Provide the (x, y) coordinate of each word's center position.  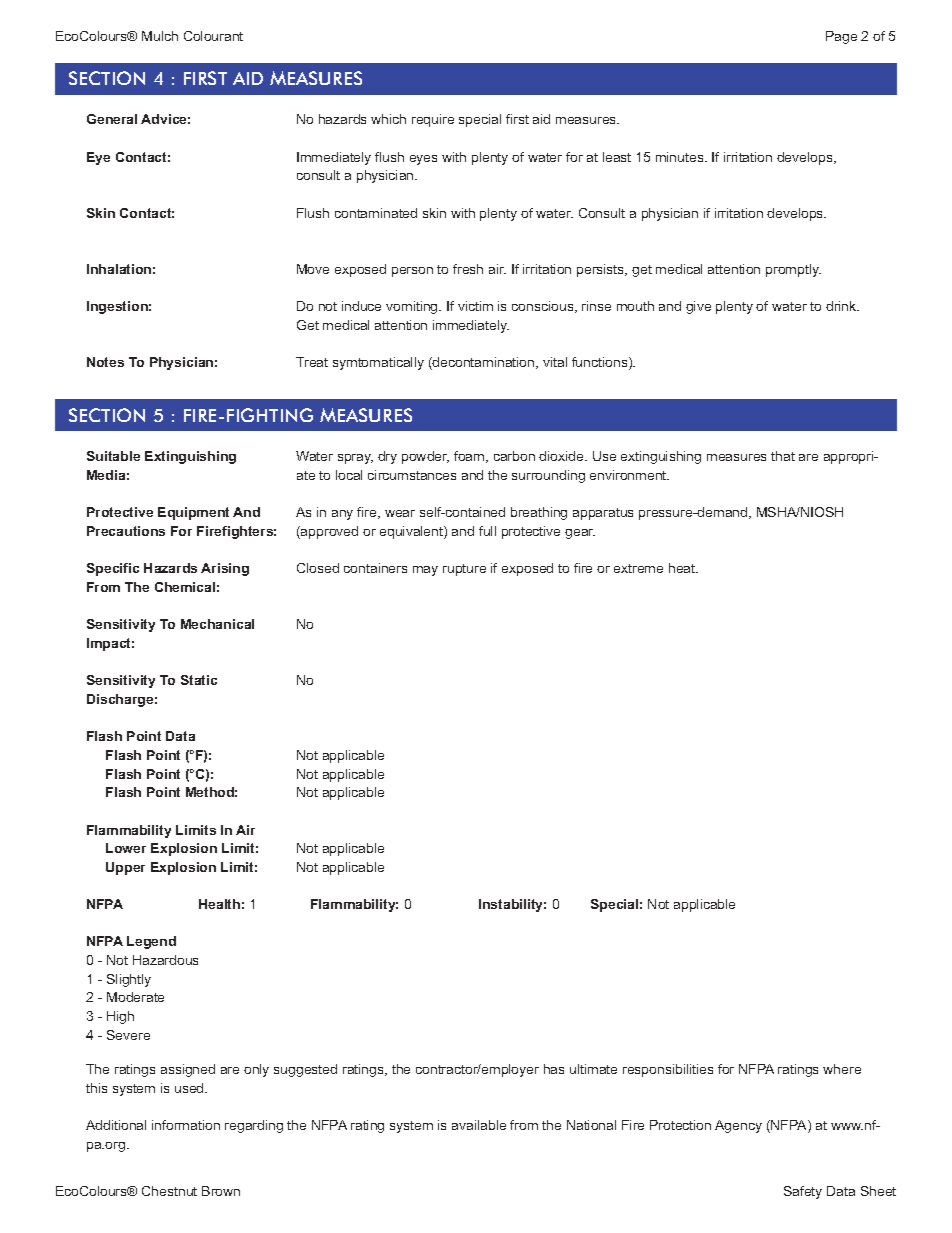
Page (841, 37)
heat (683, 568)
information (186, 1125)
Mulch (160, 36)
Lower (126, 848)
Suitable (113, 456)
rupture (464, 570)
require (433, 120)
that (783, 456)
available (479, 1125)
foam (470, 457)
